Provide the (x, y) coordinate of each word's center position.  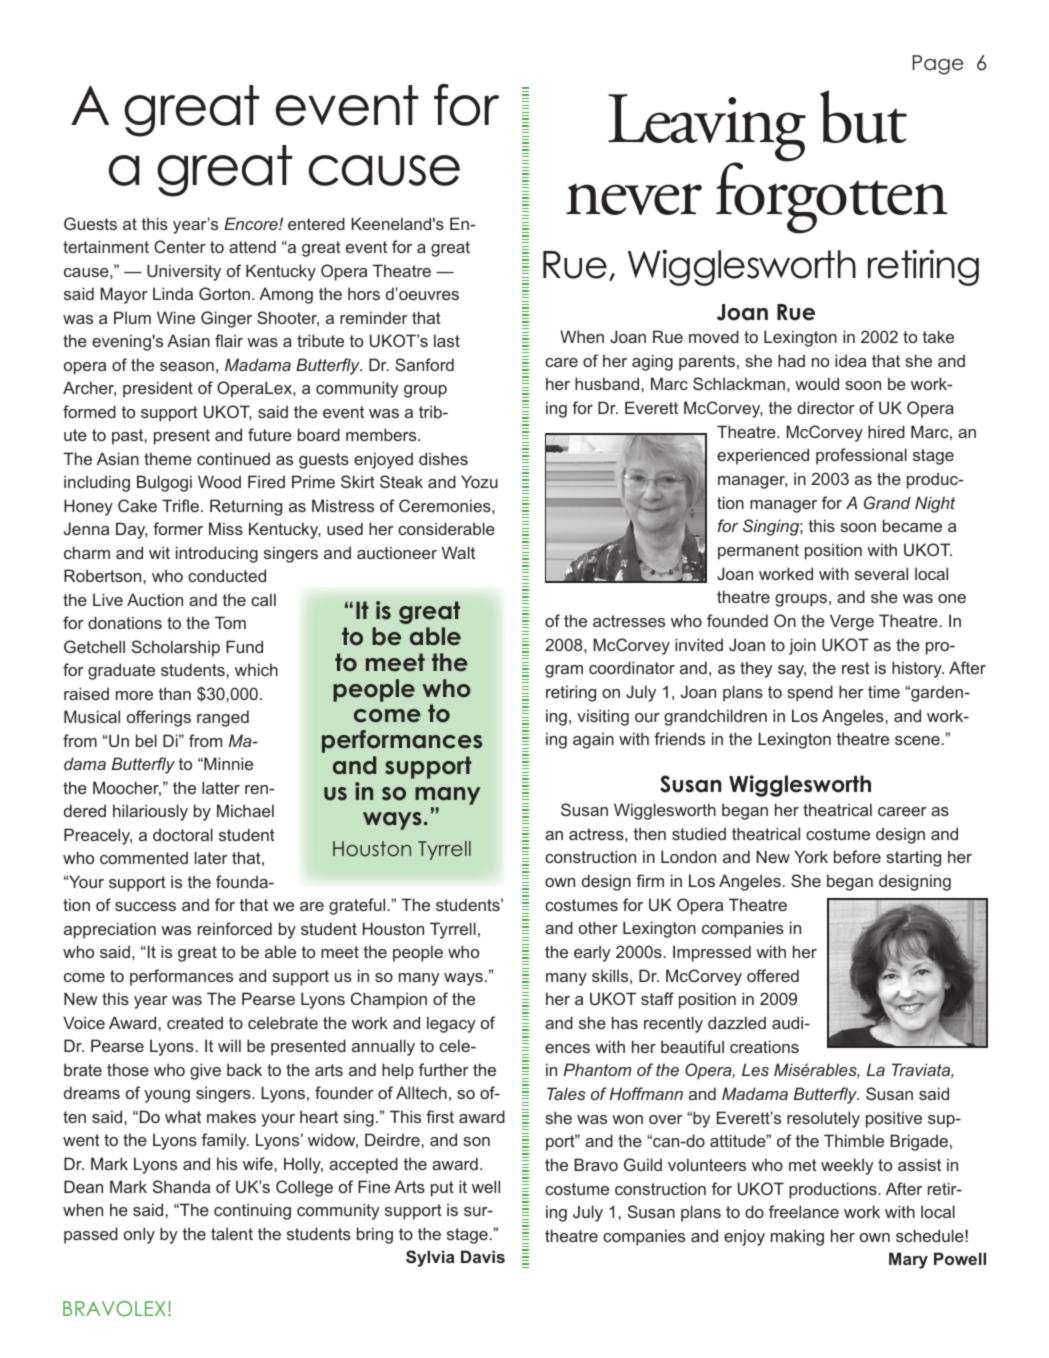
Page (938, 65)
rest (856, 668)
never (634, 199)
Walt (458, 552)
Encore (252, 223)
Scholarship (176, 648)
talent (232, 1233)
